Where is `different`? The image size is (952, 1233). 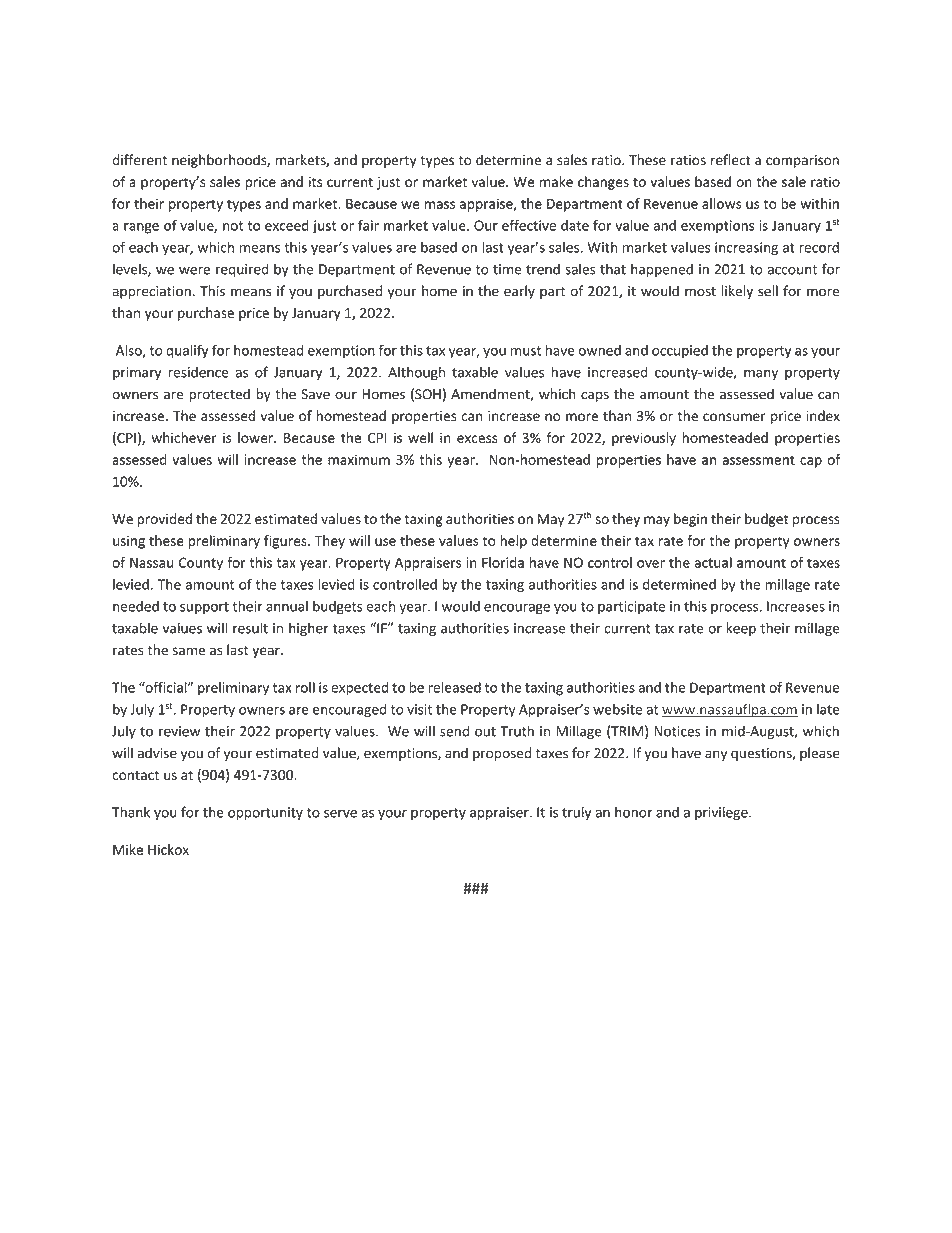 different is located at coordinates (139, 160).
